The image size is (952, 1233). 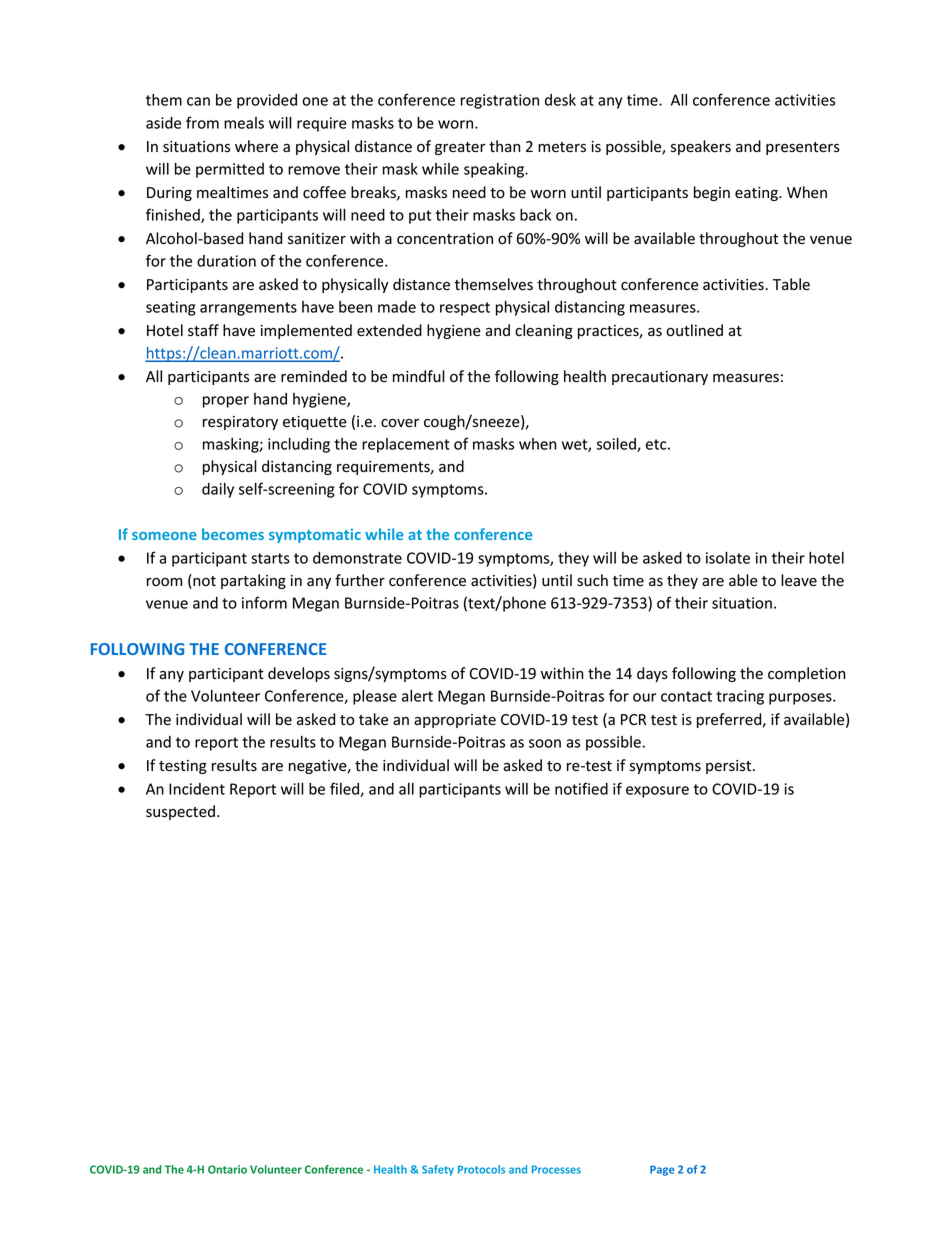 I want to click on alert, so click(x=417, y=696).
